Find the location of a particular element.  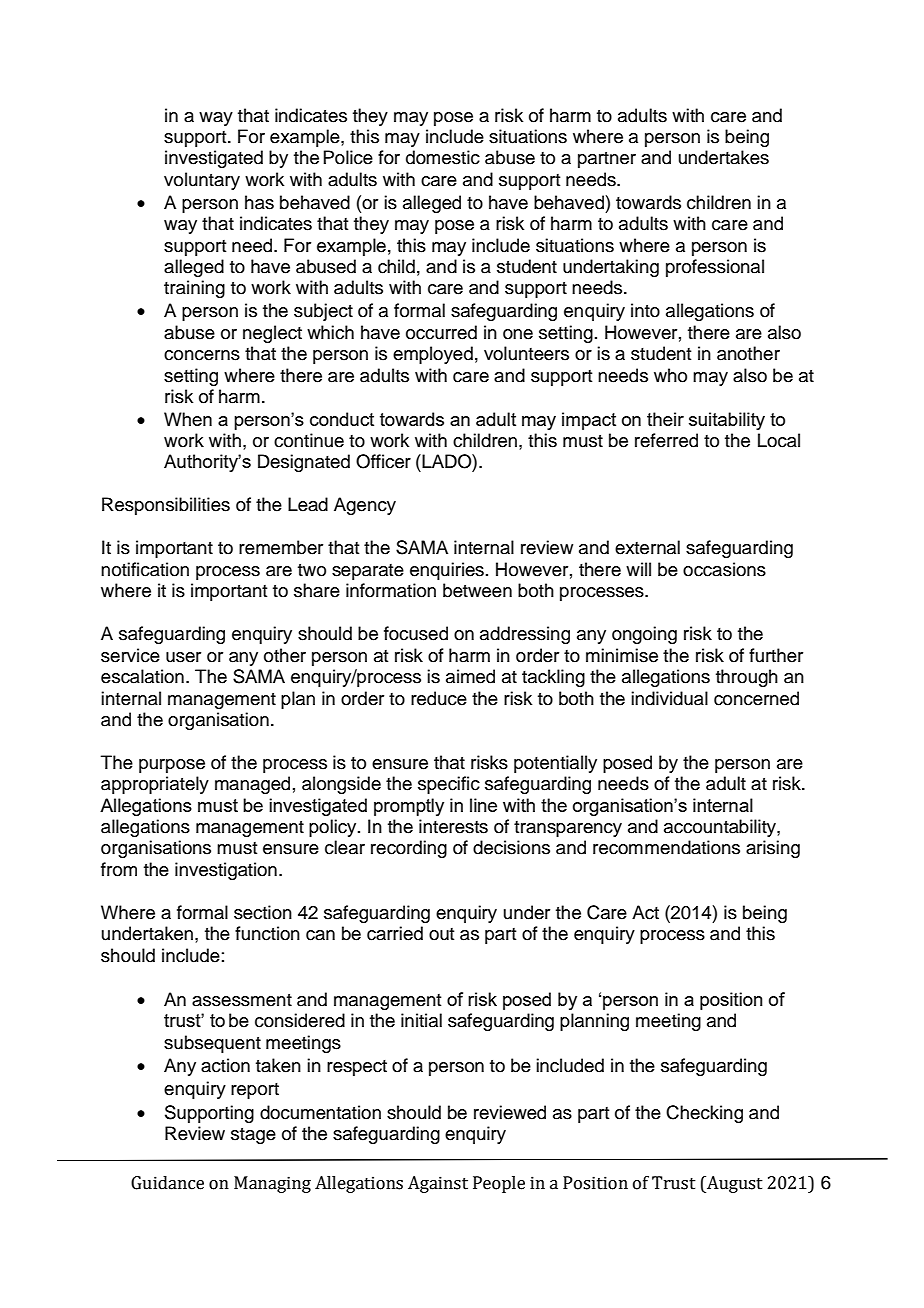

voluntary is located at coordinates (202, 181).
